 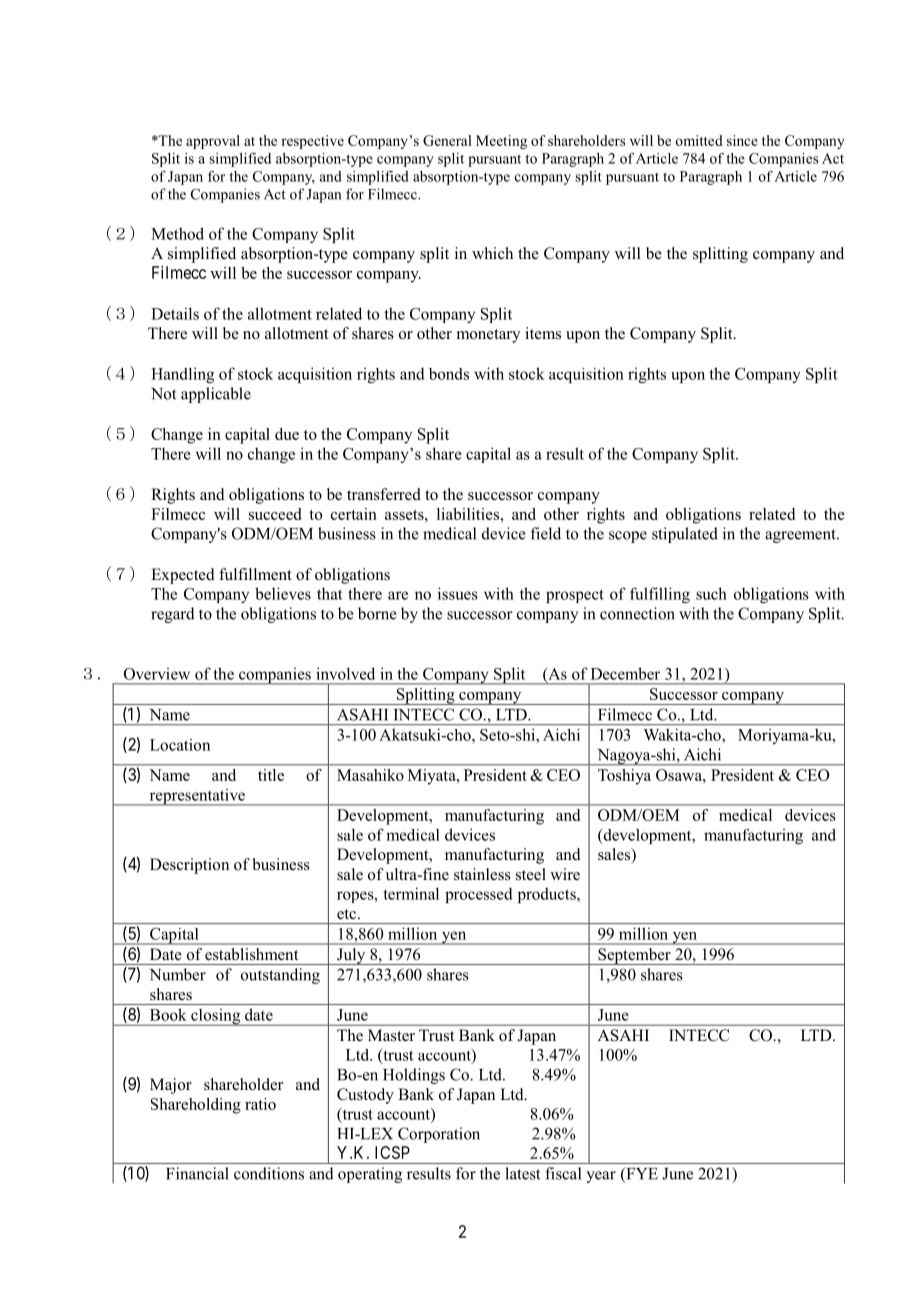 What do you see at coordinates (625, 673) in the document?
I see `December` at bounding box center [625, 673].
